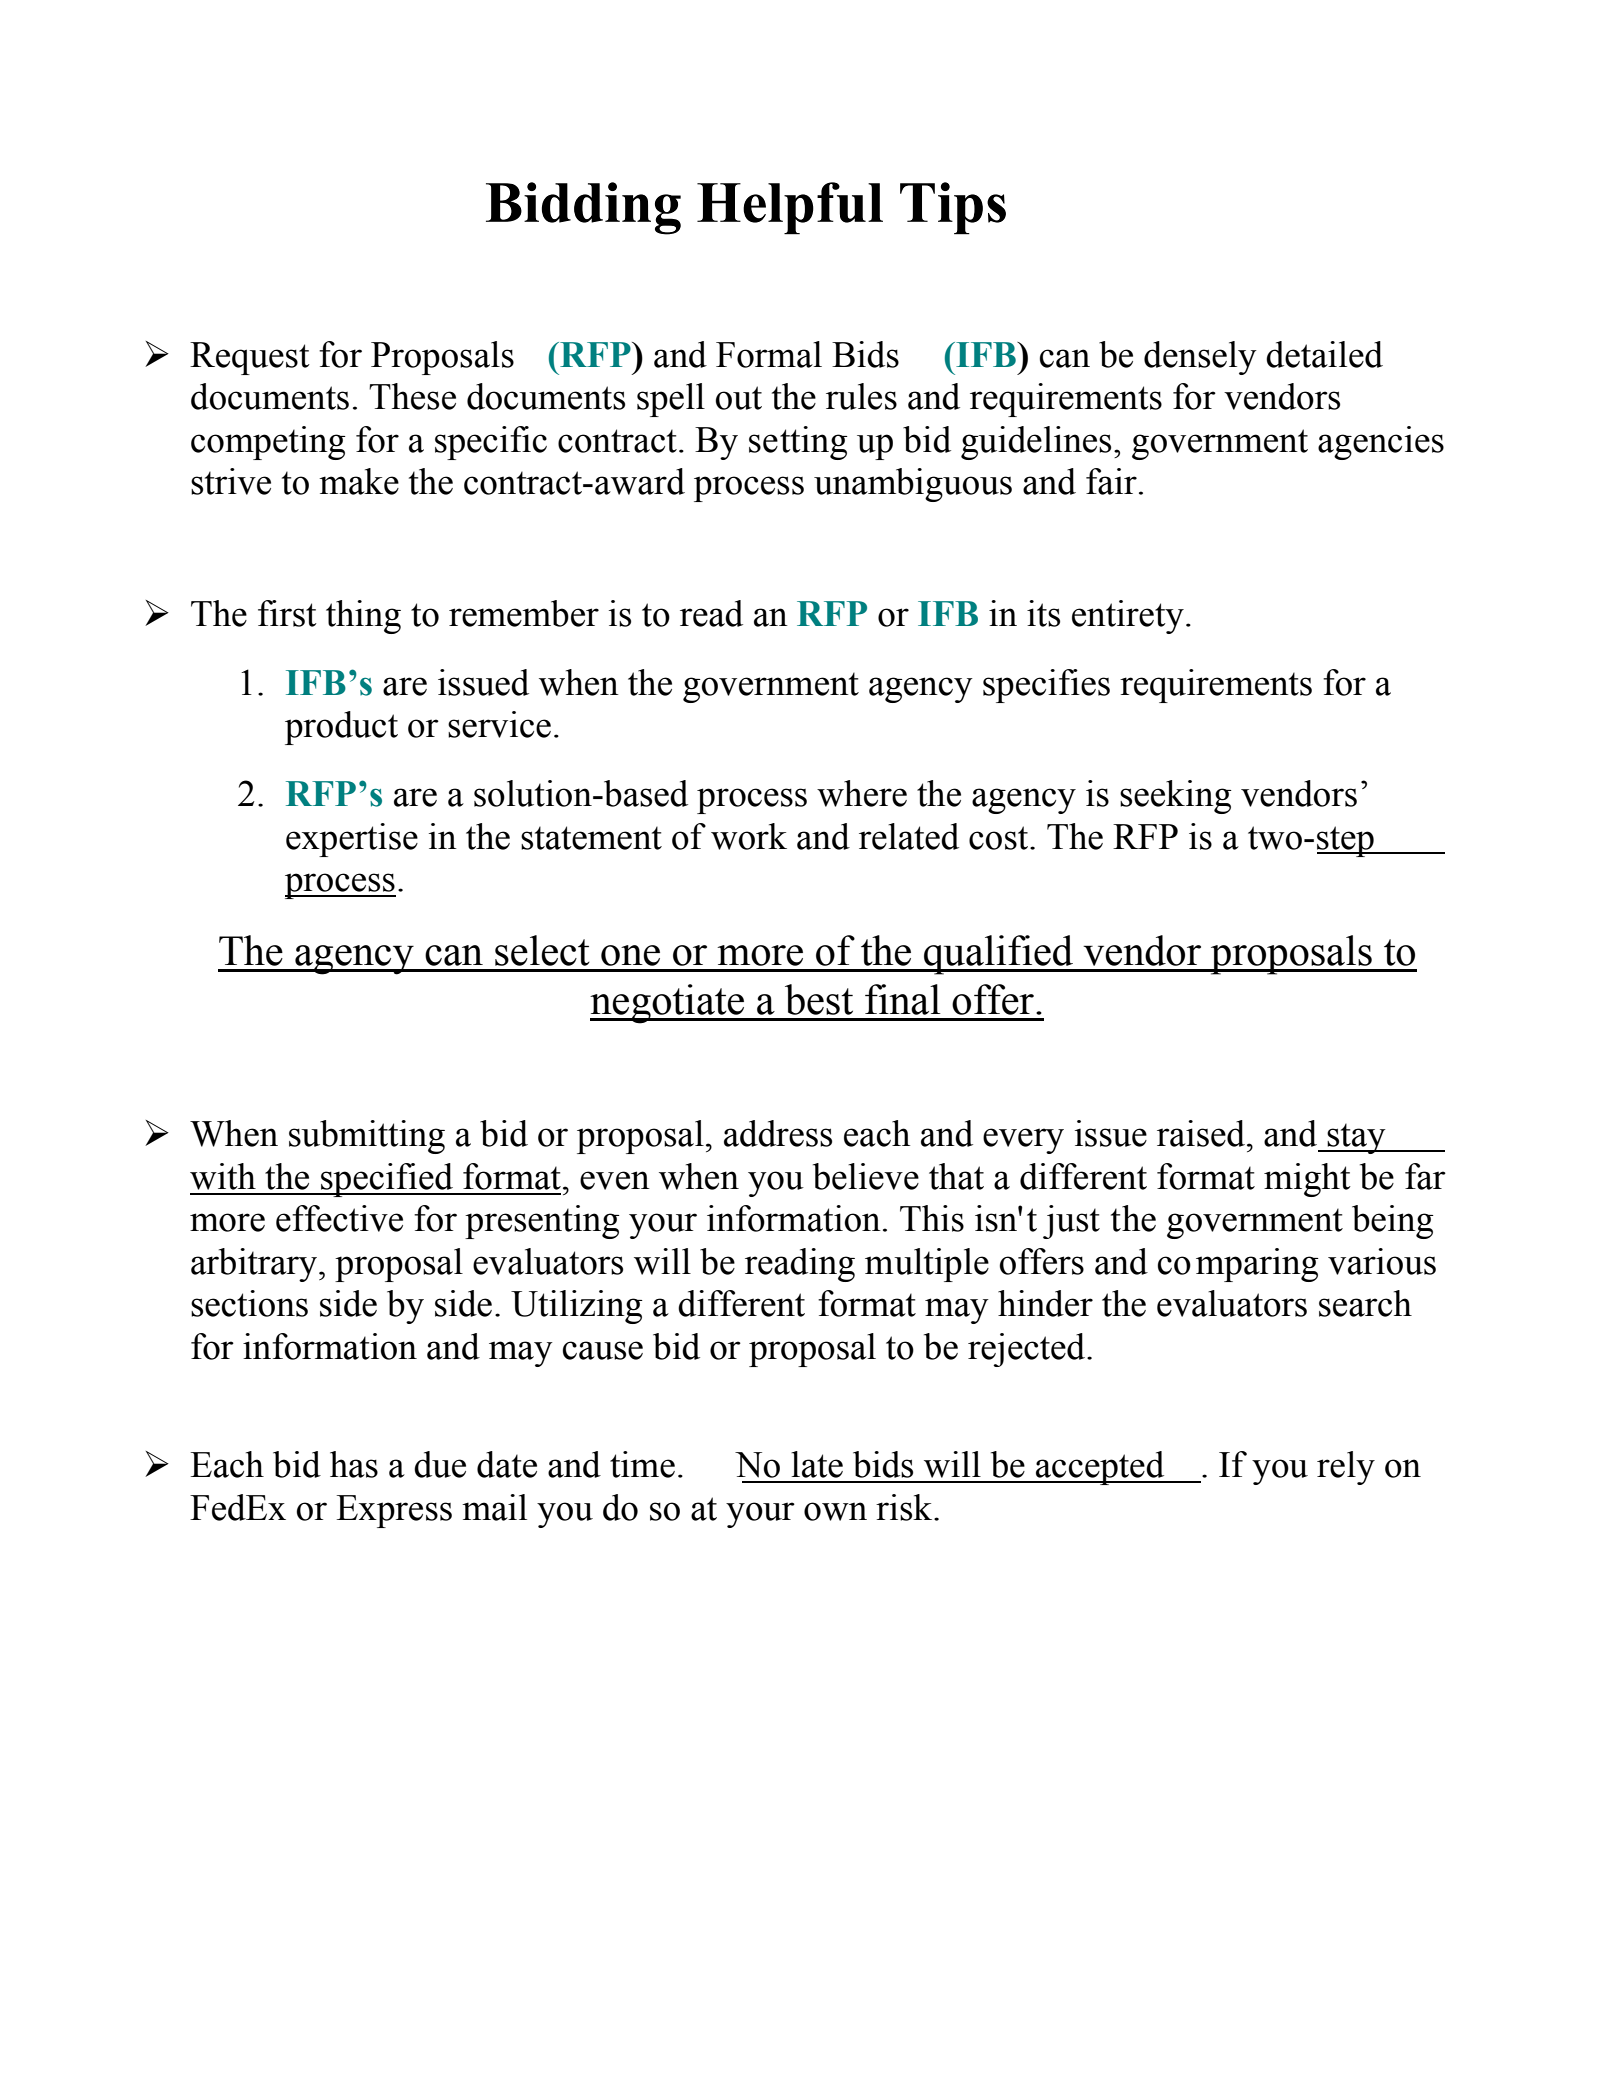  What do you see at coordinates (913, 485) in the page?
I see `unambiguous` at bounding box center [913, 485].
